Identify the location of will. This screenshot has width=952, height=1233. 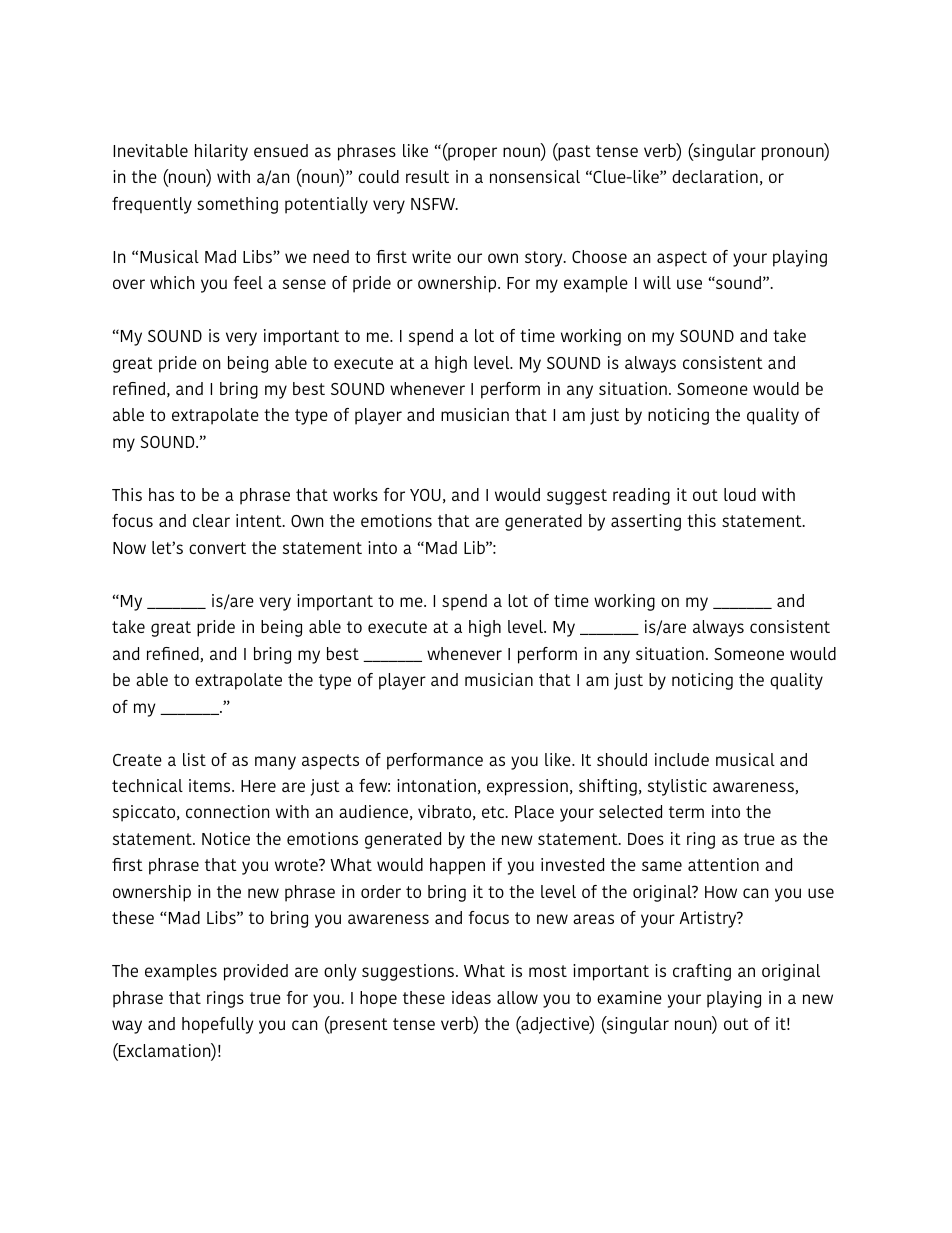
(657, 282).
